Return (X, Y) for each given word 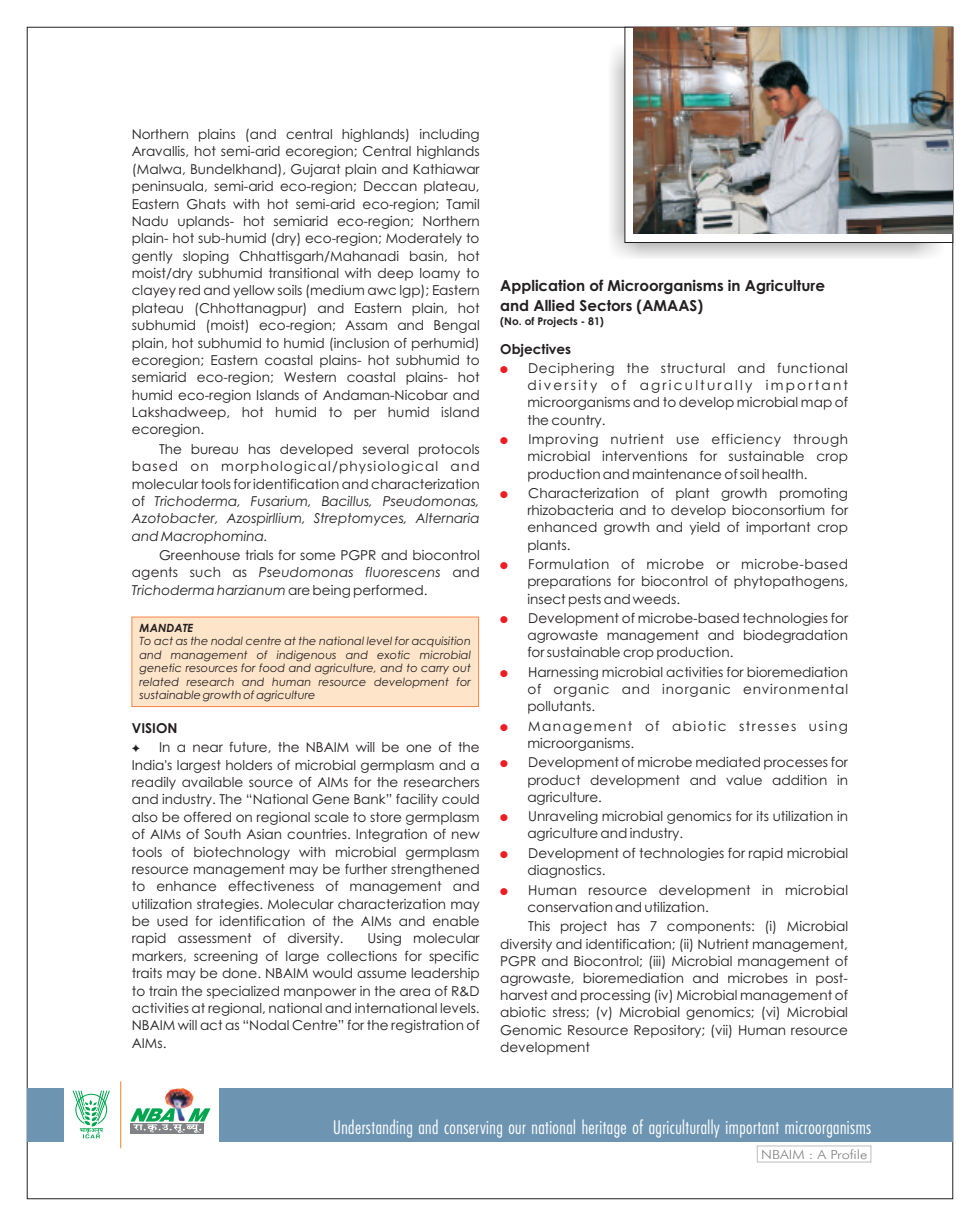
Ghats (206, 204)
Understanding (373, 1128)
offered (207, 817)
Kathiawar (446, 169)
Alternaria (447, 518)
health (782, 474)
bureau (214, 449)
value (744, 780)
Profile (849, 1154)
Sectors (606, 306)
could (460, 799)
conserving (473, 1129)
